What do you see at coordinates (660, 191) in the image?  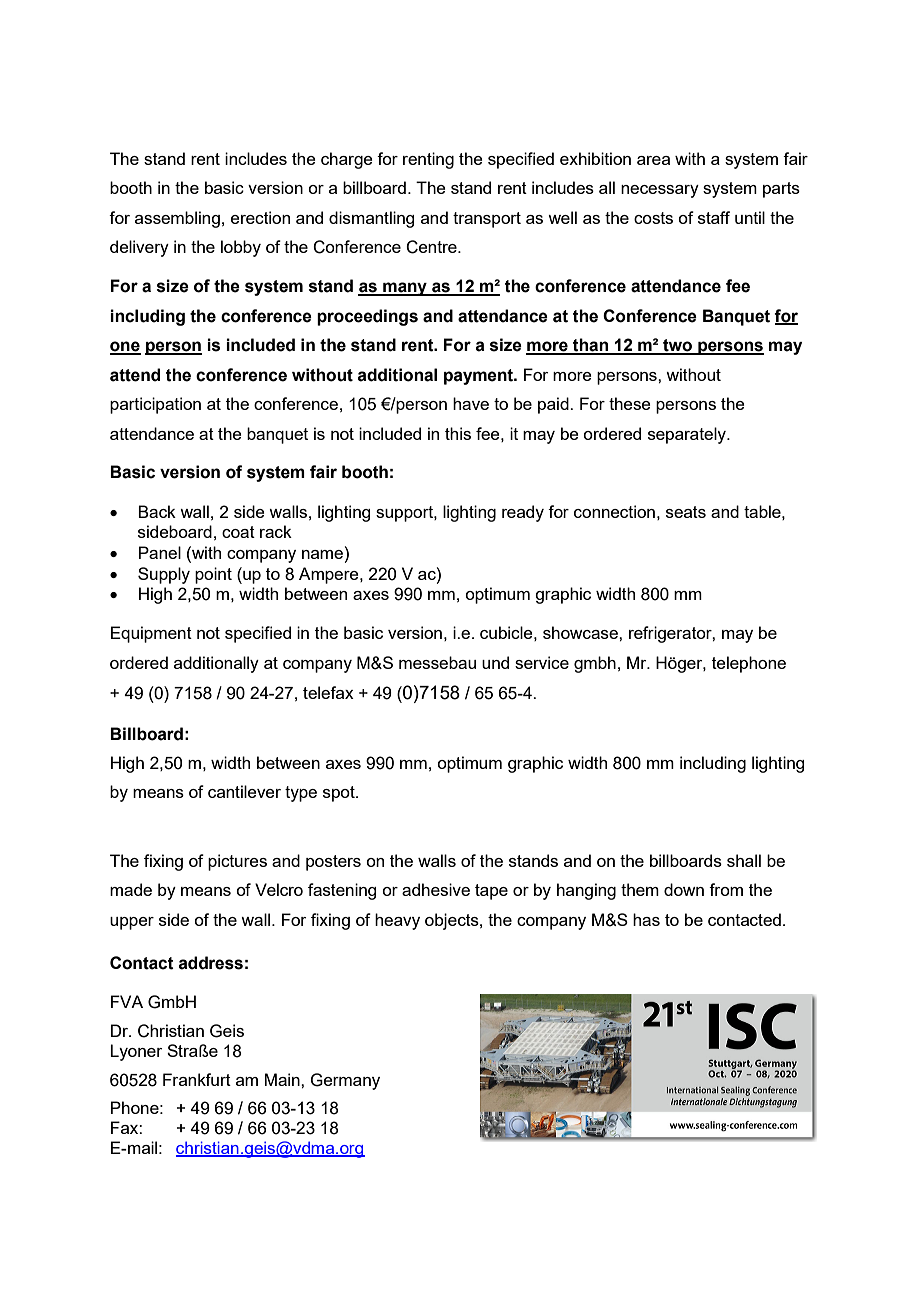 I see `necessary` at bounding box center [660, 191].
